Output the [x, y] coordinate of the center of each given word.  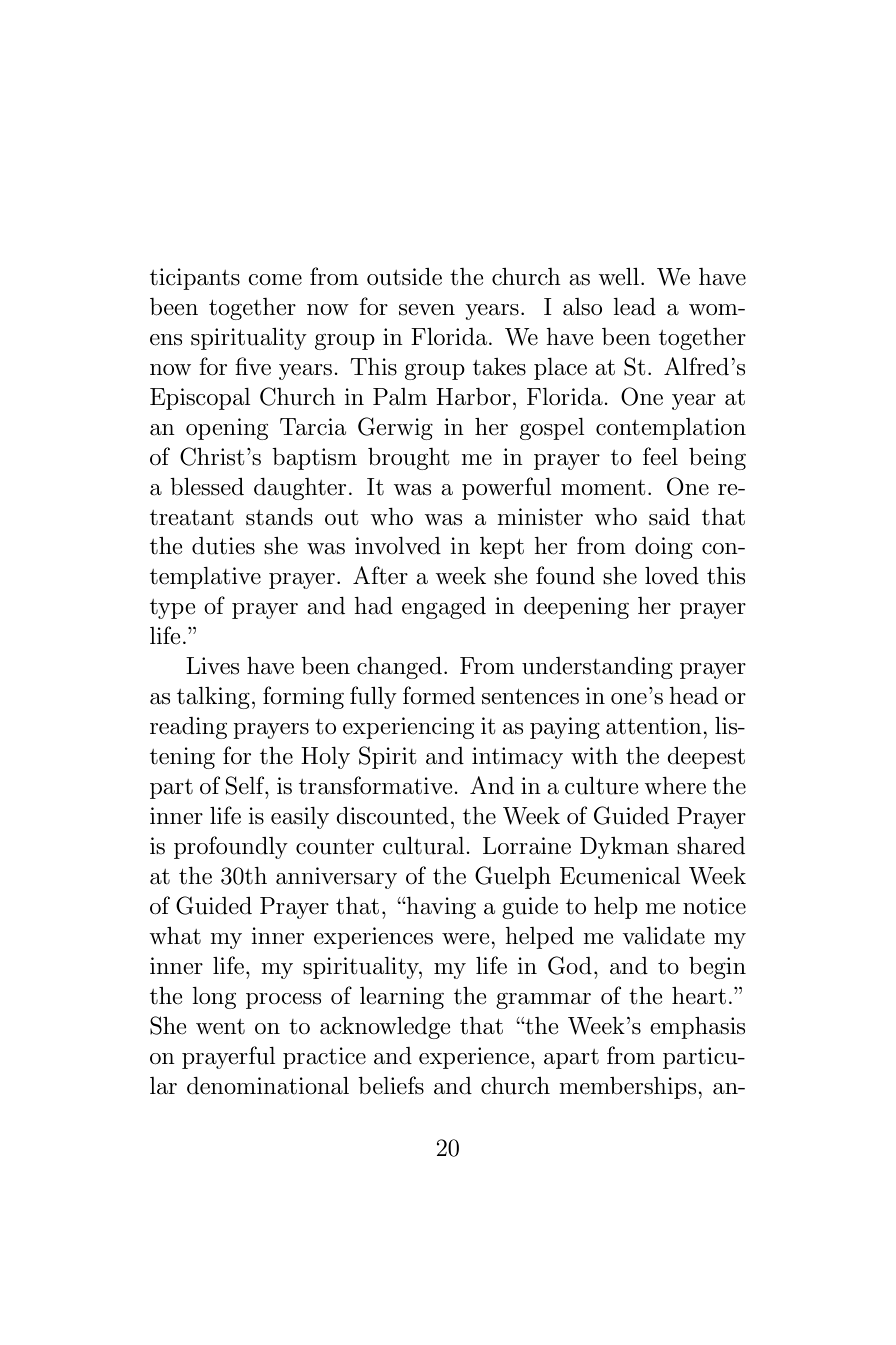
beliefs [391, 1085]
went [220, 1027]
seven [427, 310]
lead [634, 307]
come [275, 280]
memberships [629, 1088]
